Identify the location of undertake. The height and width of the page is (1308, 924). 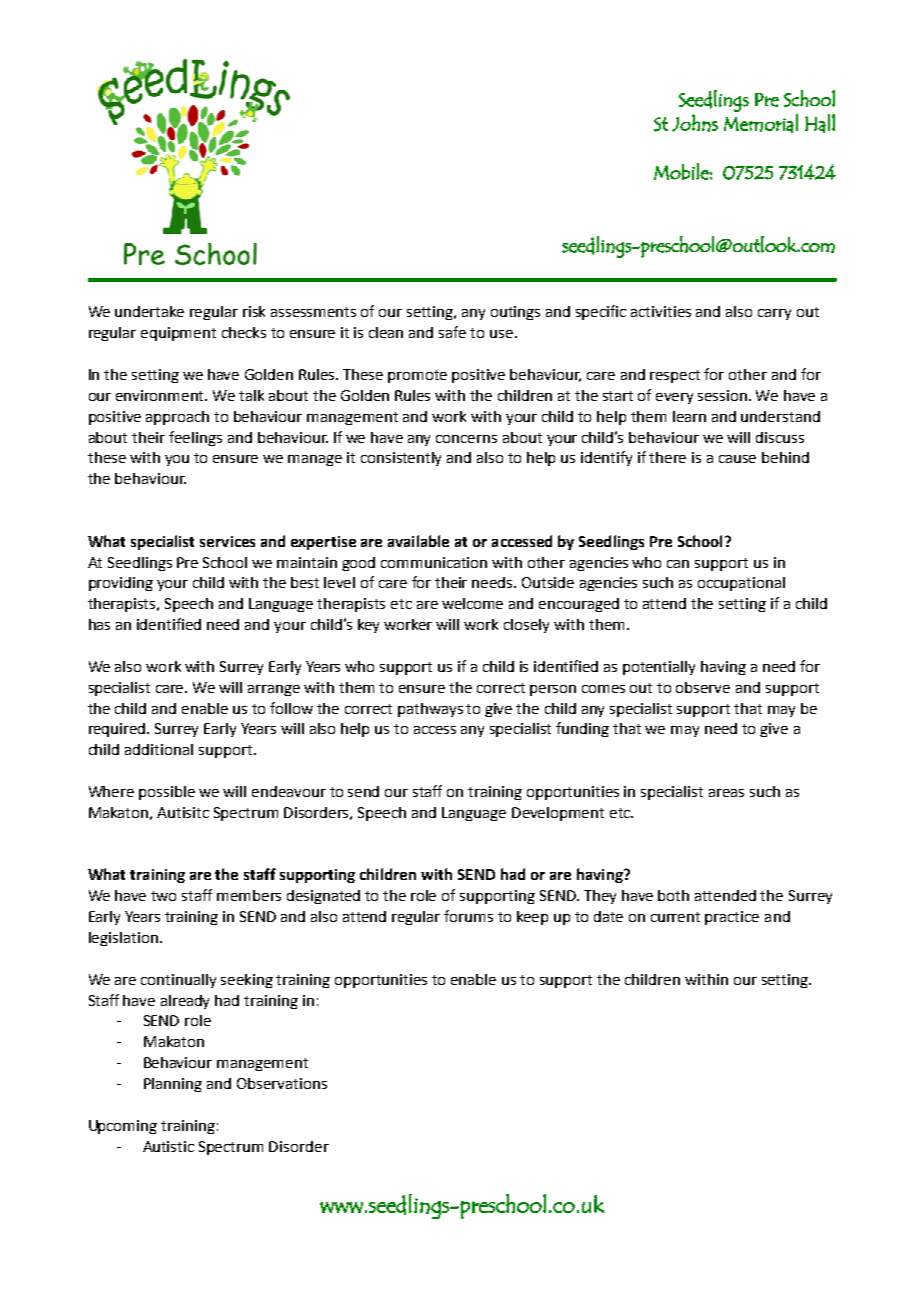
(149, 311).
